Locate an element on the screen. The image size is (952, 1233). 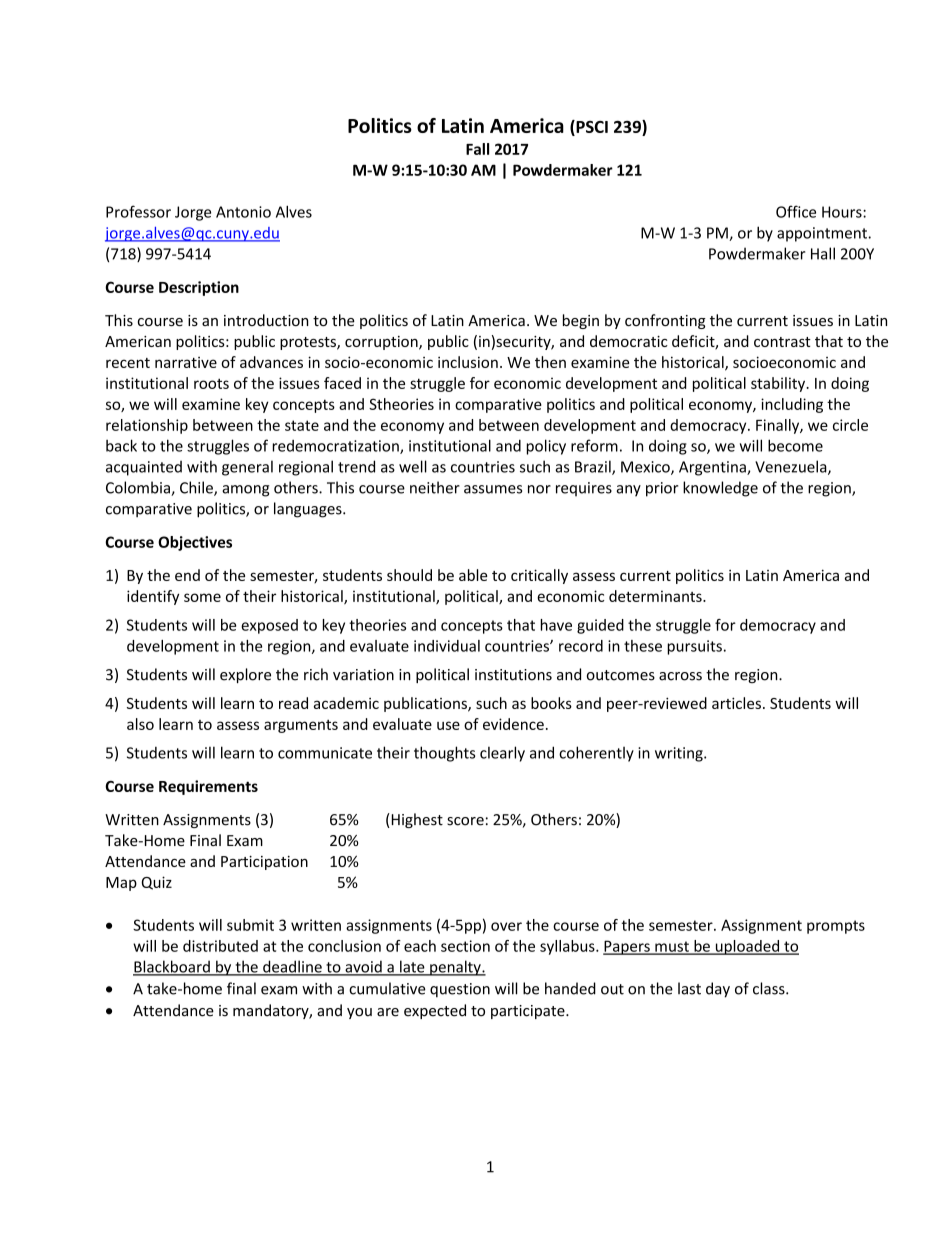
policy is located at coordinates (546, 447).
